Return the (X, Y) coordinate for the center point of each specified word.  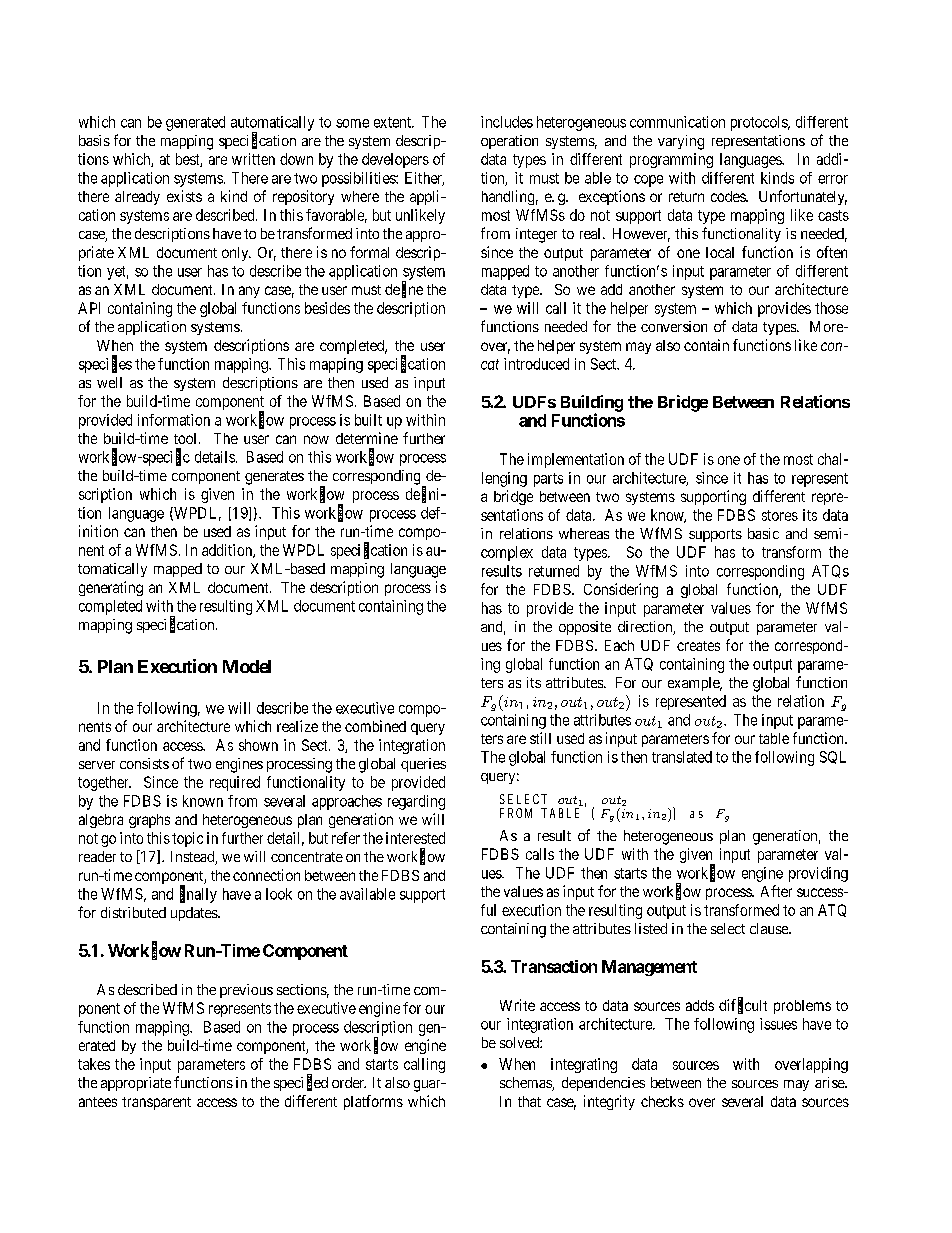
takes (94, 1064)
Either (424, 179)
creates (698, 646)
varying (681, 142)
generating (111, 588)
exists (184, 196)
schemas (526, 1084)
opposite (585, 628)
